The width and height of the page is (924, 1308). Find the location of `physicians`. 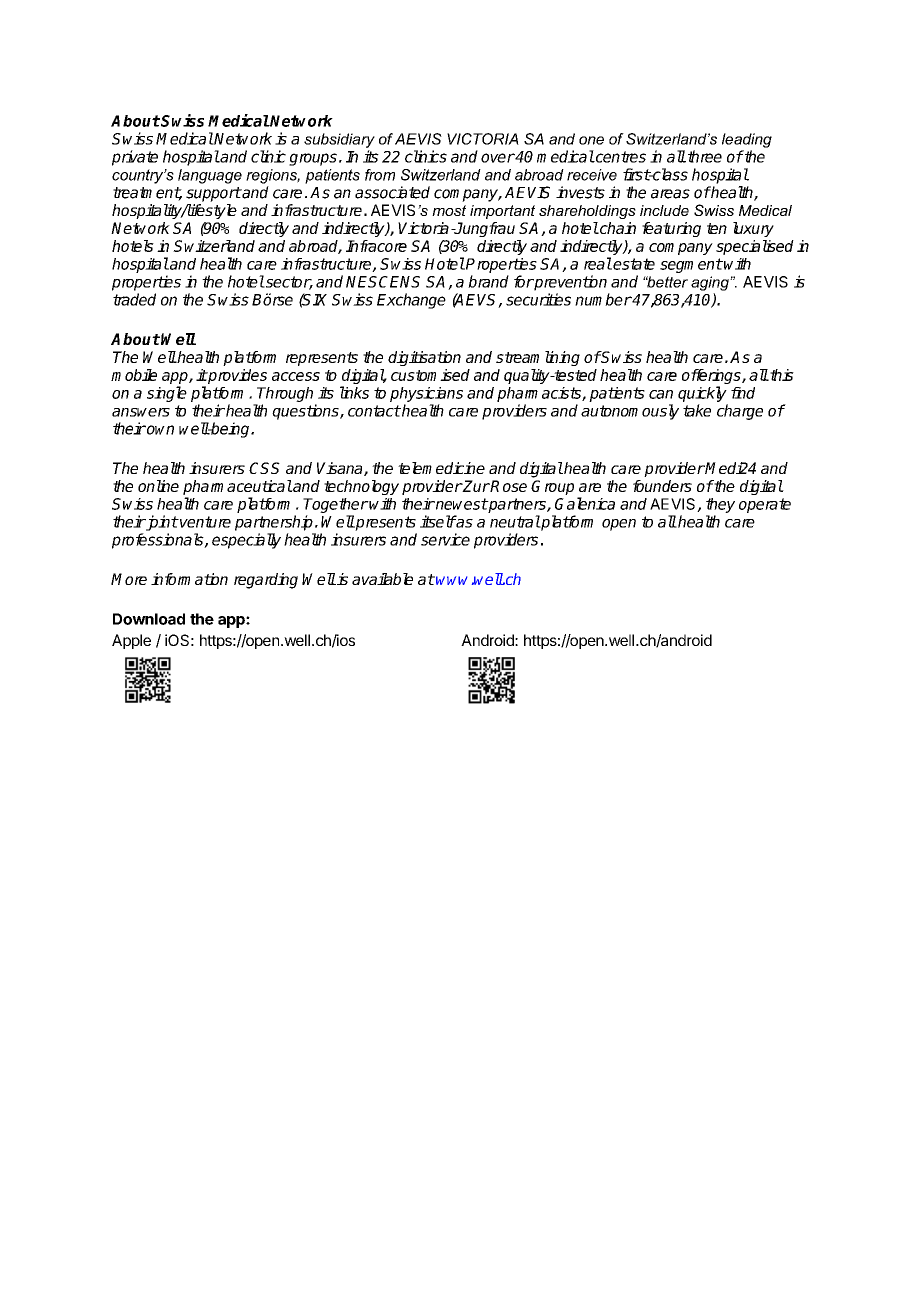

physicians is located at coordinates (426, 394).
